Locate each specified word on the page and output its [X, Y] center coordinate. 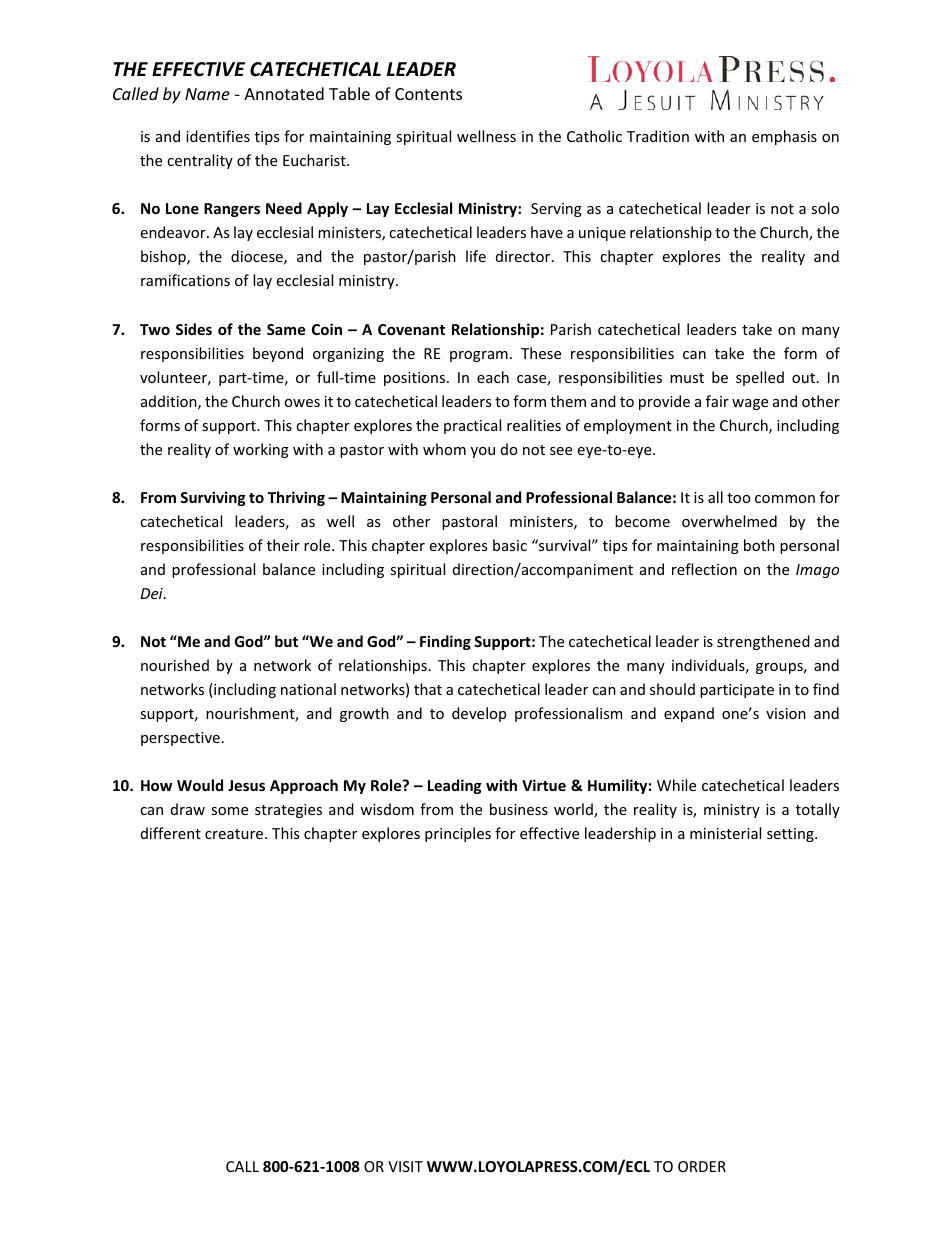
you [483, 452]
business [519, 809]
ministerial [725, 833]
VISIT [405, 1166]
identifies [218, 136]
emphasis [784, 137]
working [261, 450]
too [738, 498]
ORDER [702, 1166]
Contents [428, 94]
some [229, 811]
